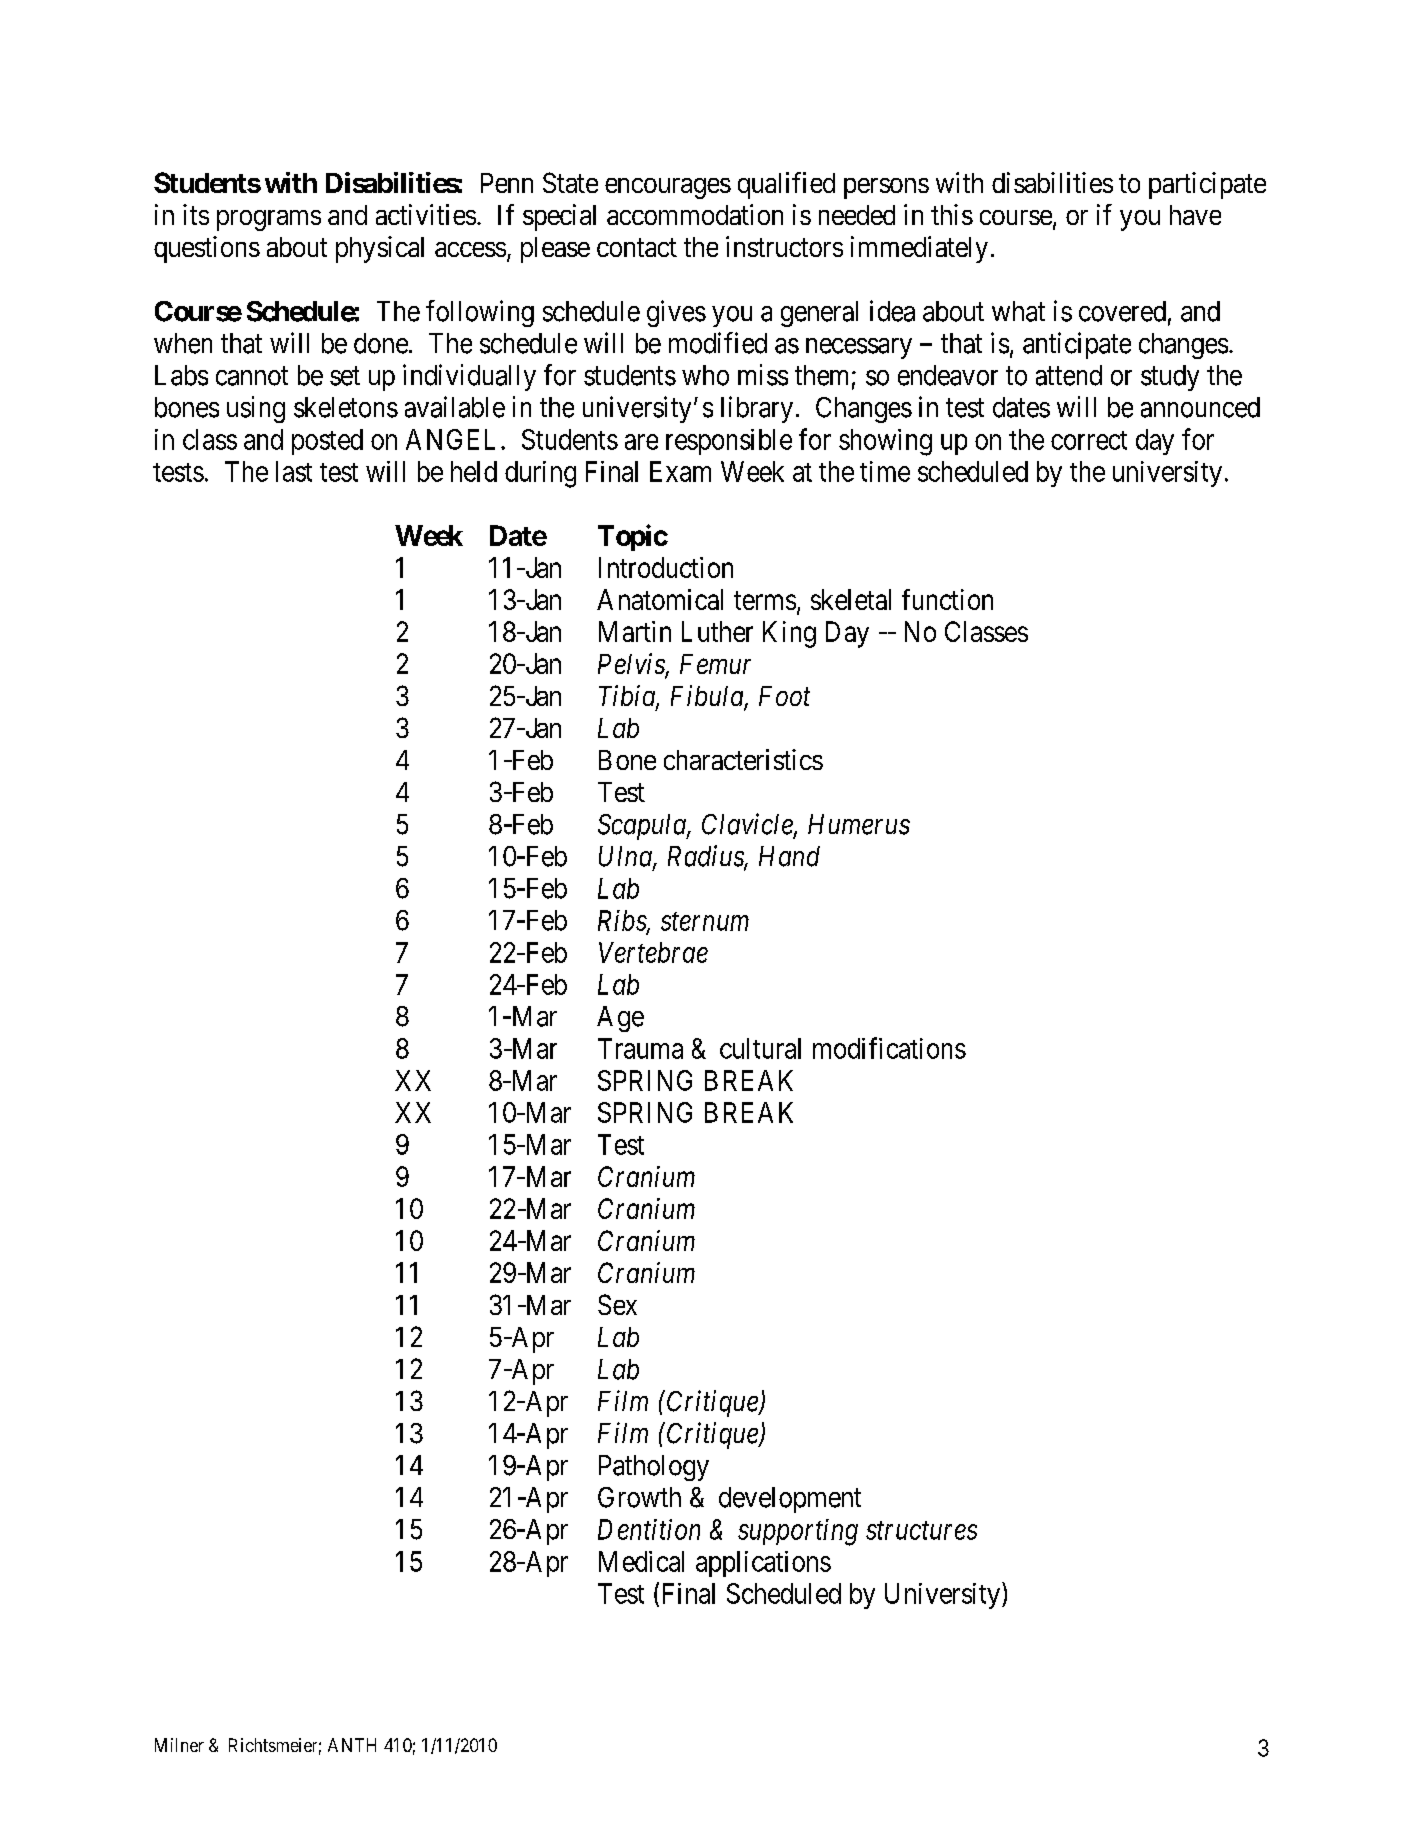 The height and width of the page is (1840, 1422). What do you see at coordinates (921, 1531) in the page?
I see `structures` at bounding box center [921, 1531].
